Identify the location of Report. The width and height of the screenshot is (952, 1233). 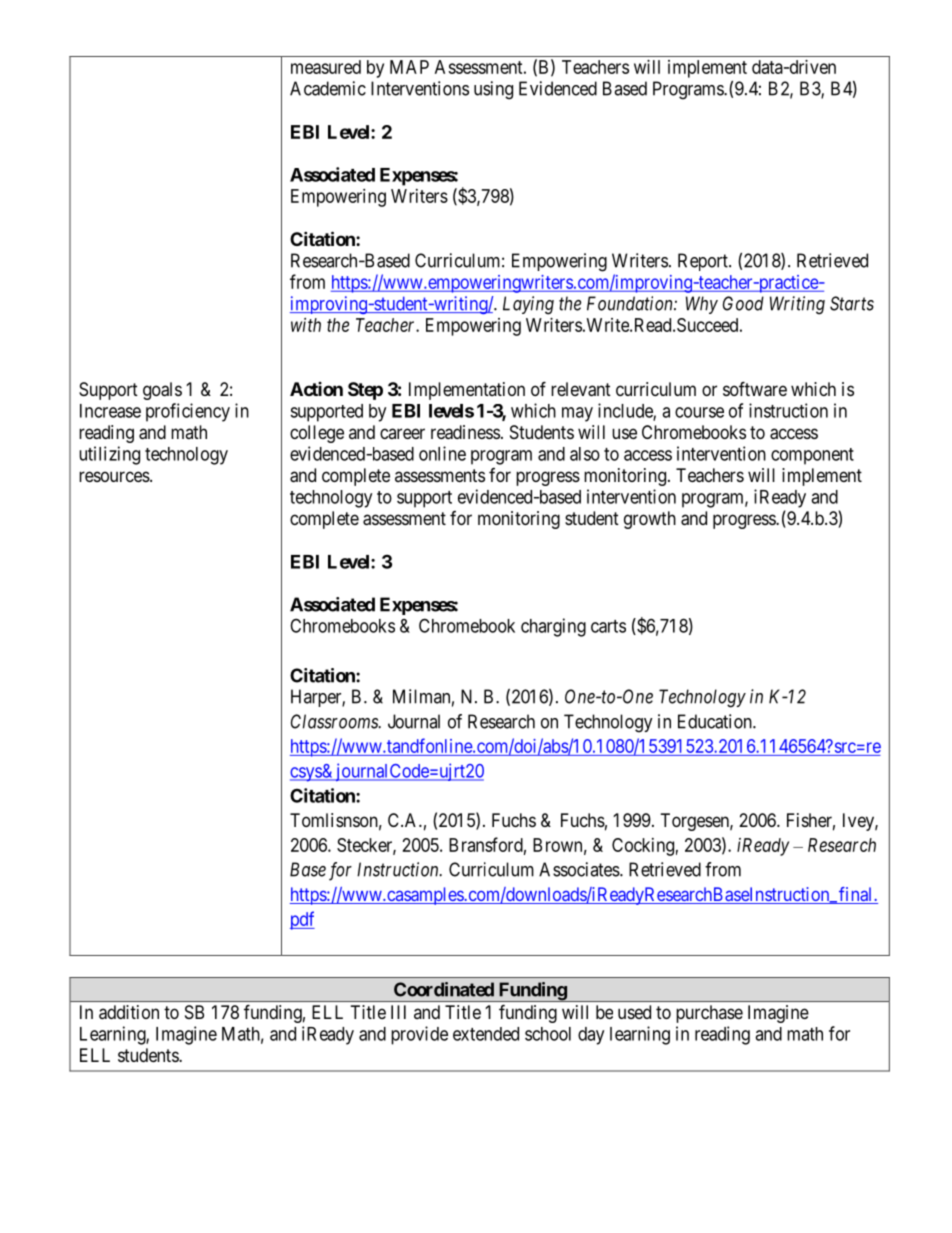
(704, 262).
